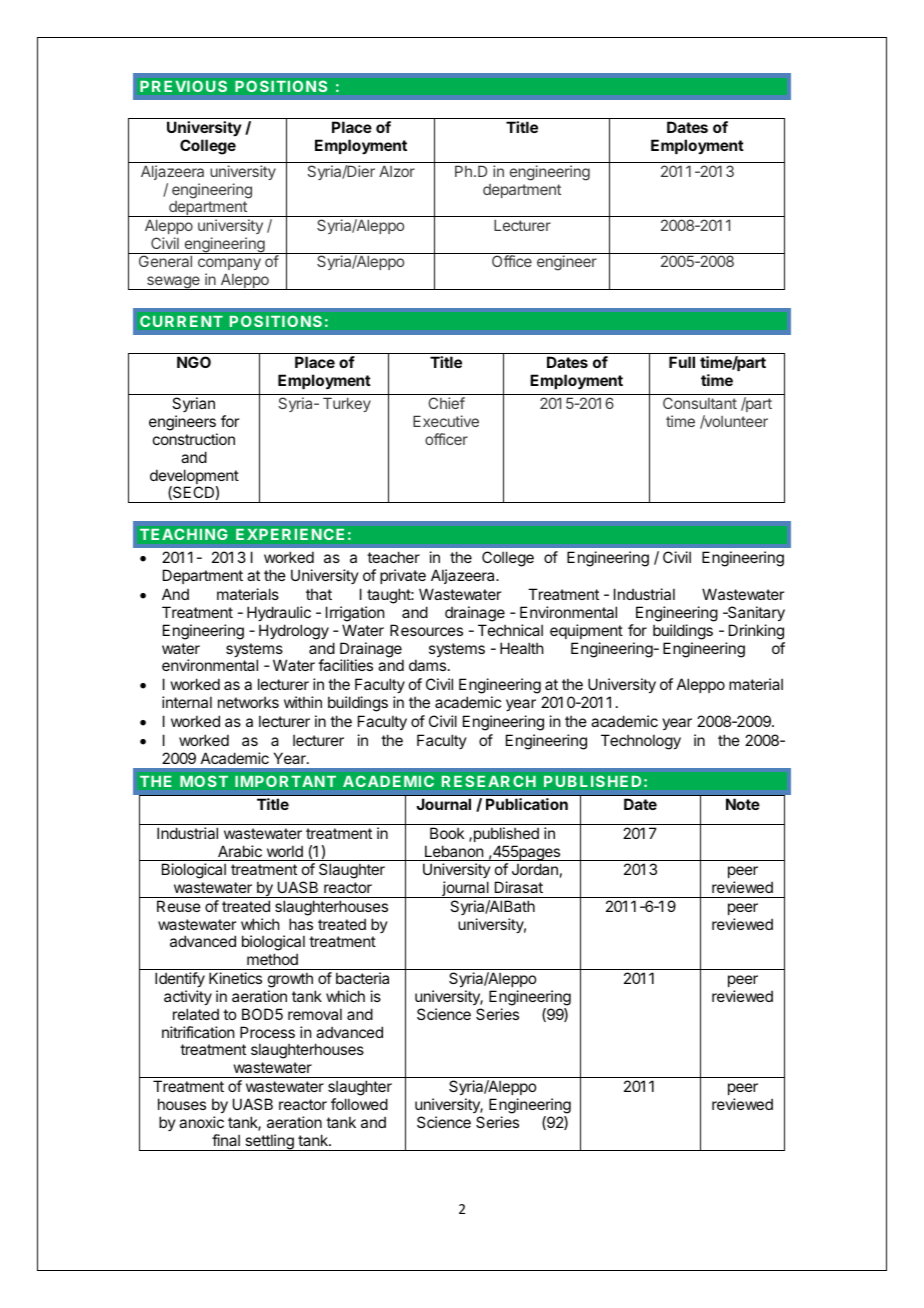 The image size is (924, 1308). Describe the element at coordinates (279, 613) in the screenshot. I see `Hydraulic` at that location.
